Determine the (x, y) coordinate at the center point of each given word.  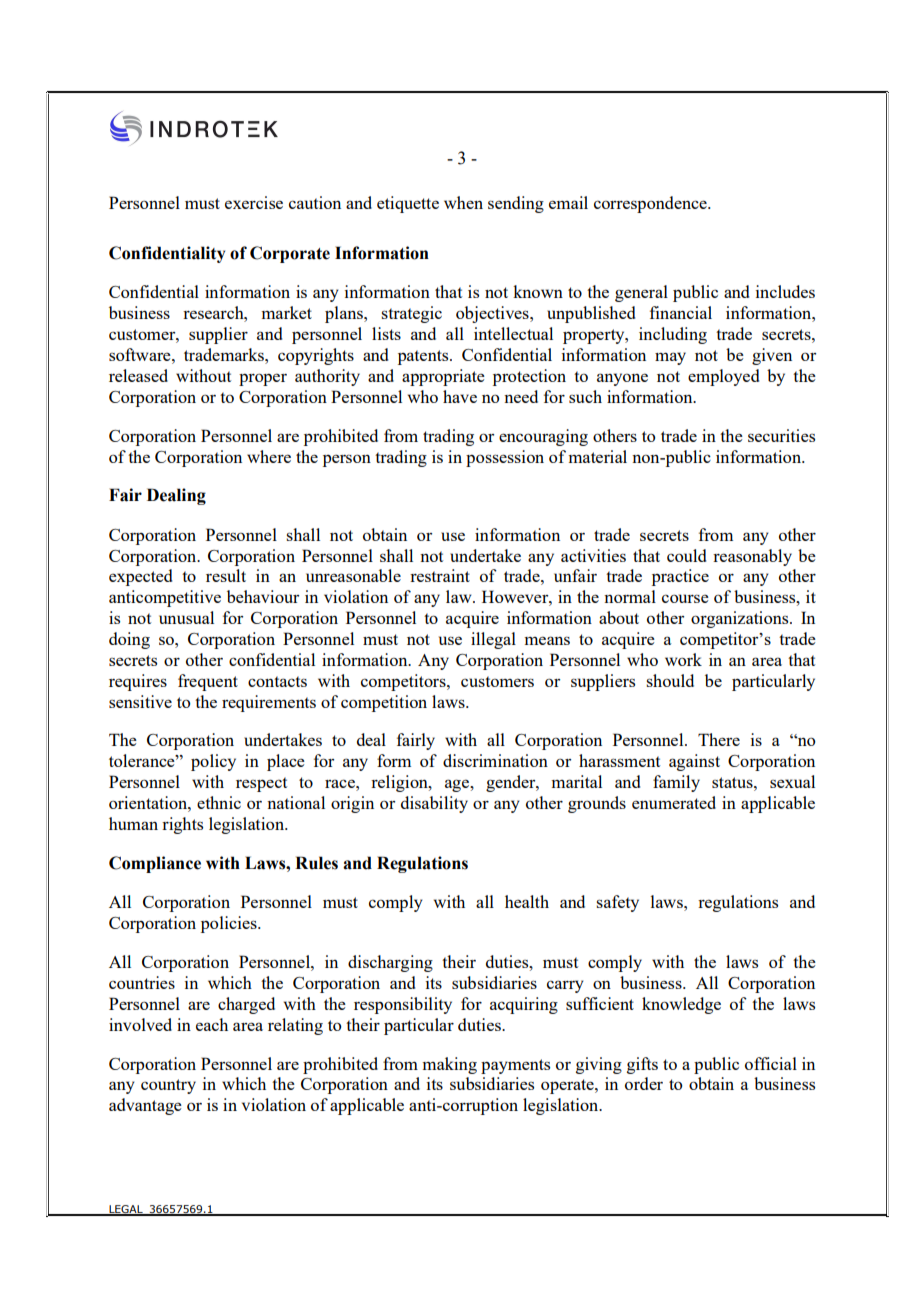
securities (781, 435)
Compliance (155, 864)
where (269, 456)
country (168, 1086)
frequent (208, 682)
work (683, 659)
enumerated (674, 802)
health (527, 901)
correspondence (651, 204)
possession (505, 458)
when (463, 202)
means (547, 640)
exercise (254, 202)
